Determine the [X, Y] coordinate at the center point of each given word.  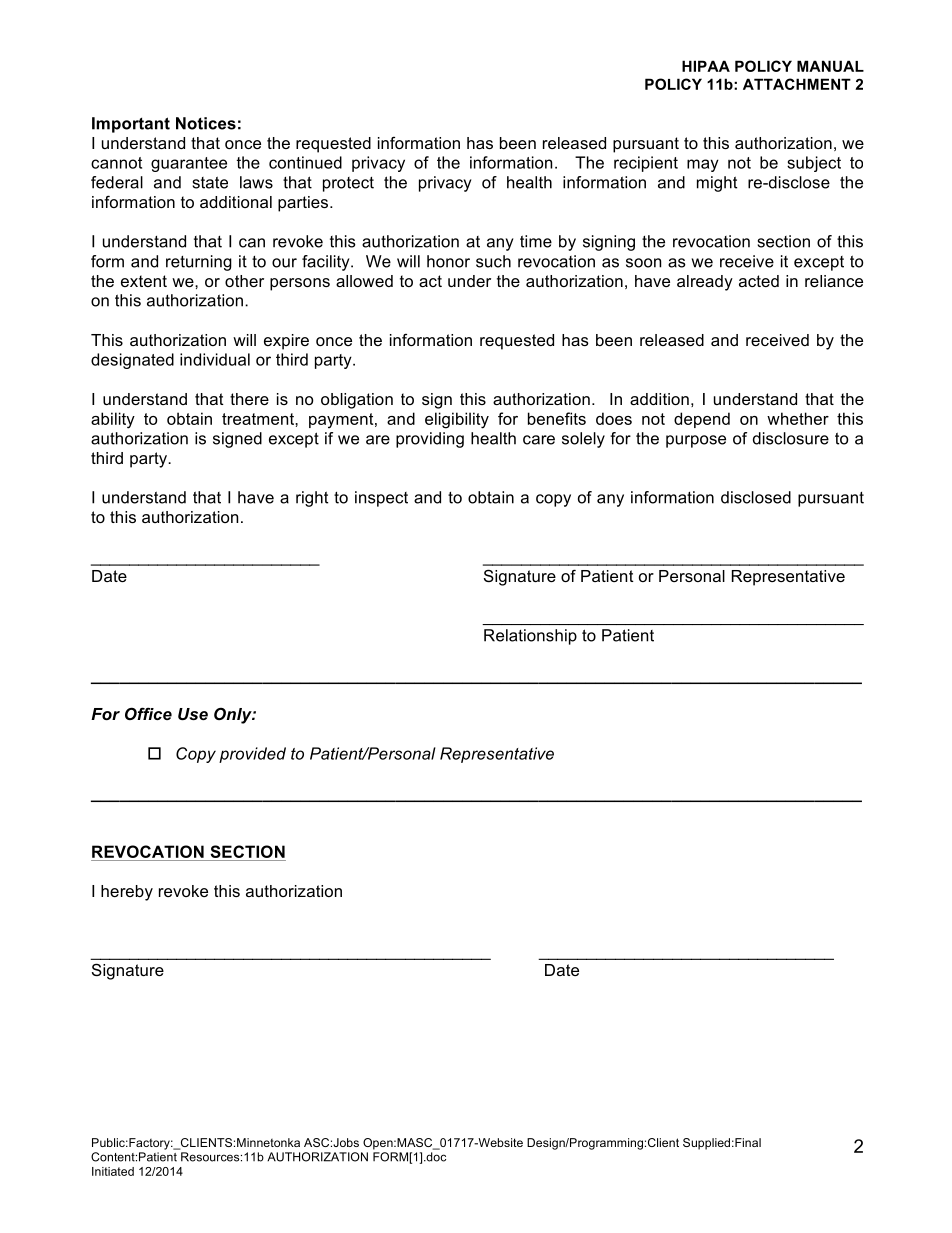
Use [193, 714]
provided [252, 755]
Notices [206, 123]
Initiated [113, 1171]
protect [348, 184]
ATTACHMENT [797, 84]
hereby [127, 893]
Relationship [530, 637]
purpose [696, 441]
